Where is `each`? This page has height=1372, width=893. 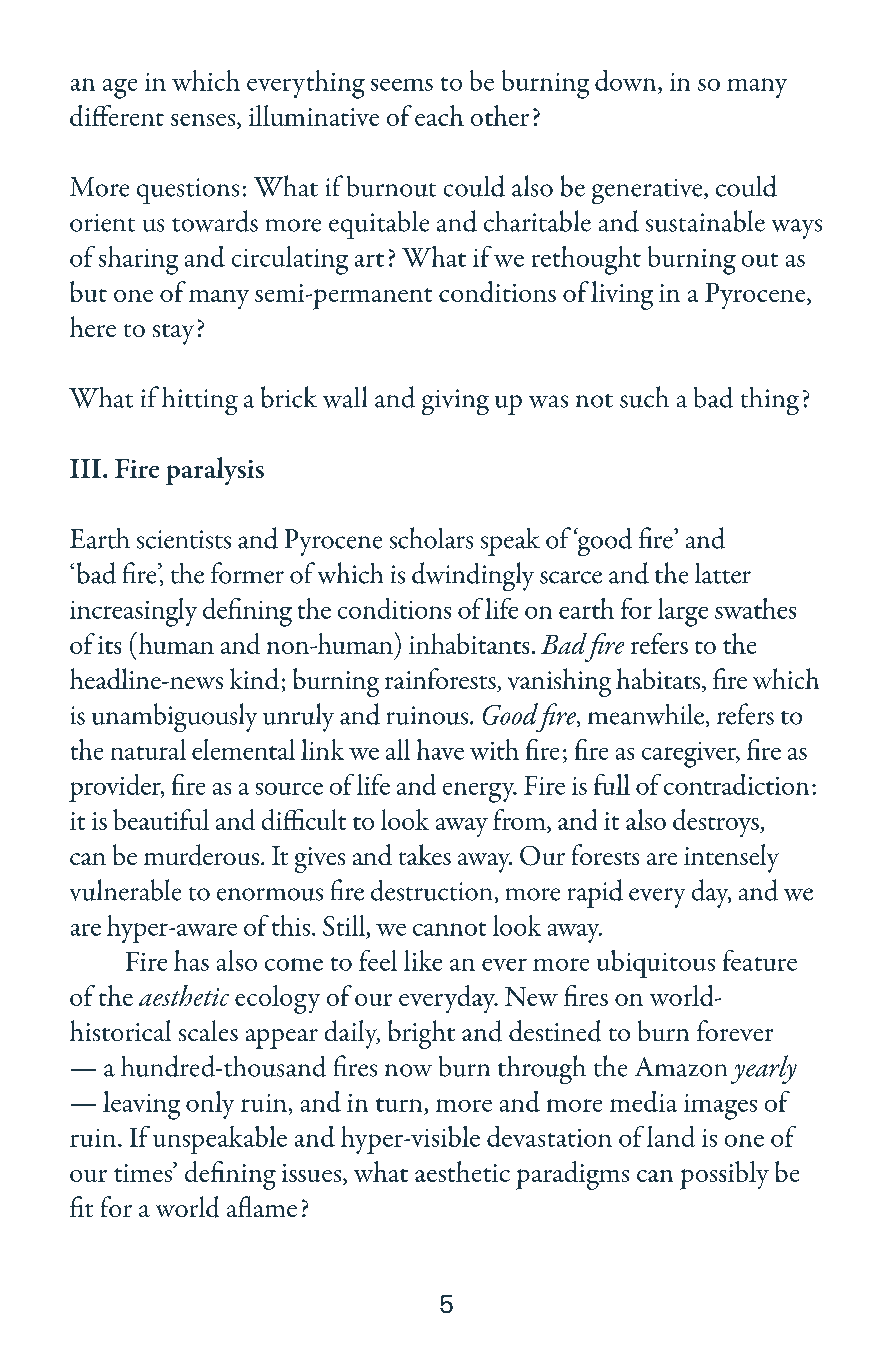 each is located at coordinates (439, 115).
